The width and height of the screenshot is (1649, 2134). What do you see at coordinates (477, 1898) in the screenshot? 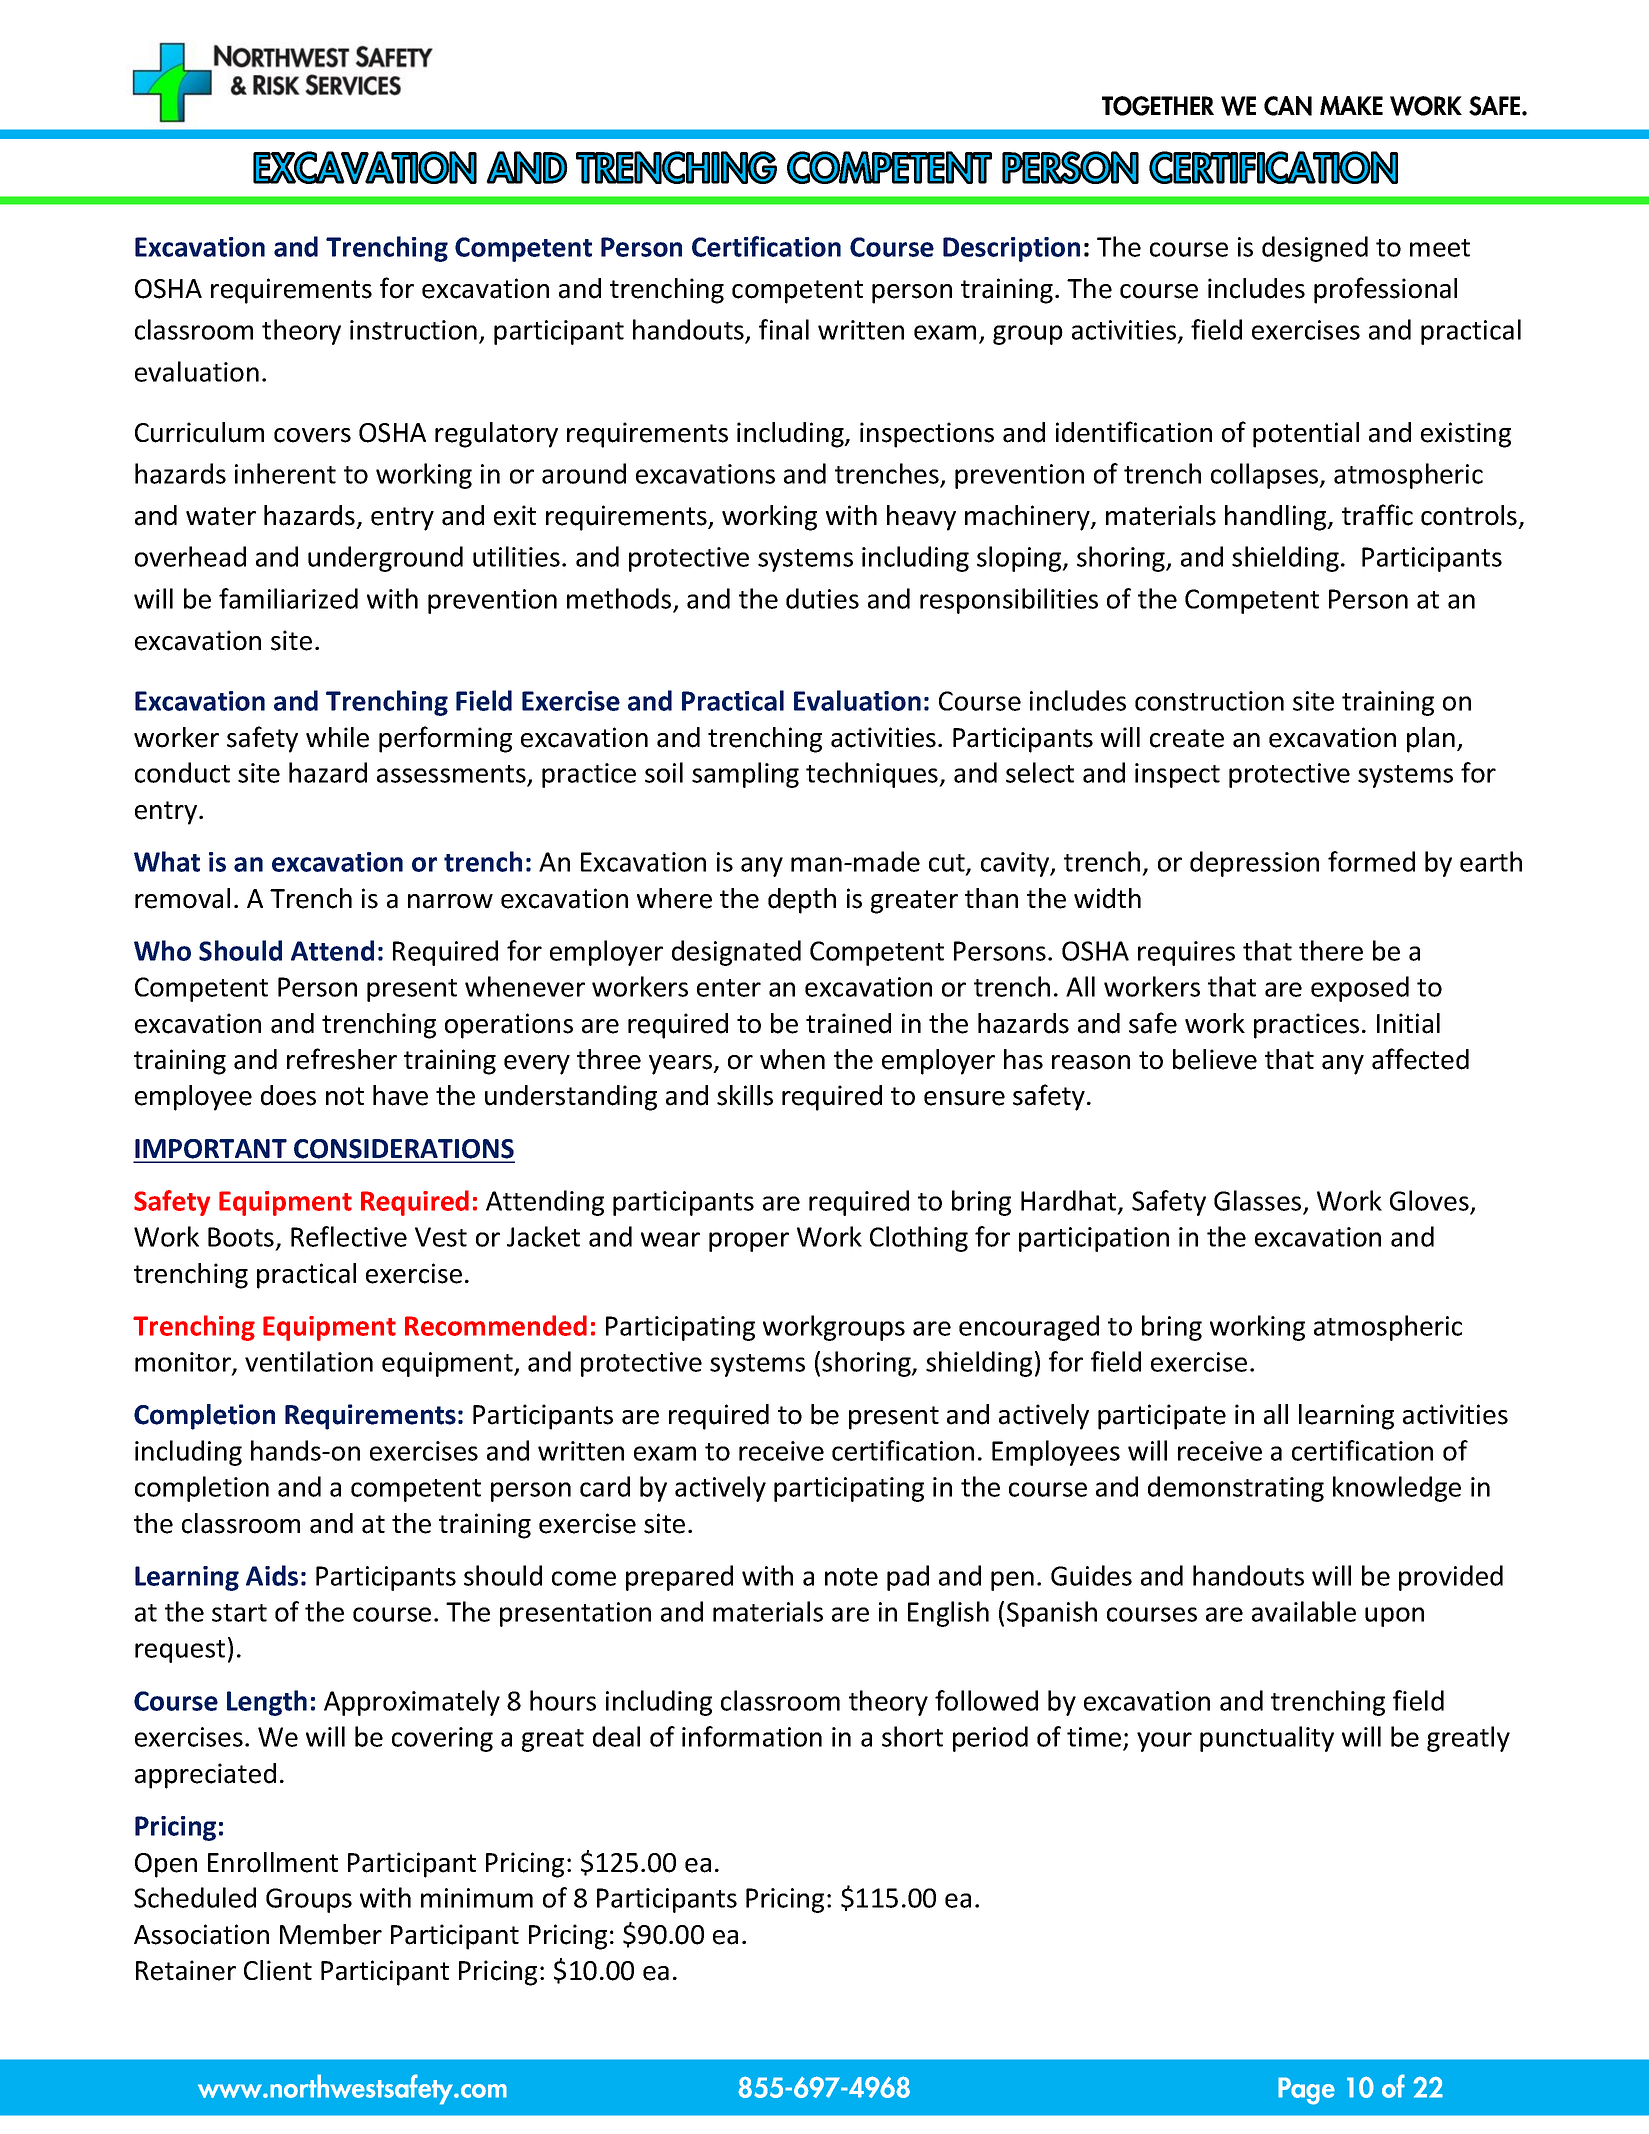
I see `minimum` at bounding box center [477, 1898].
